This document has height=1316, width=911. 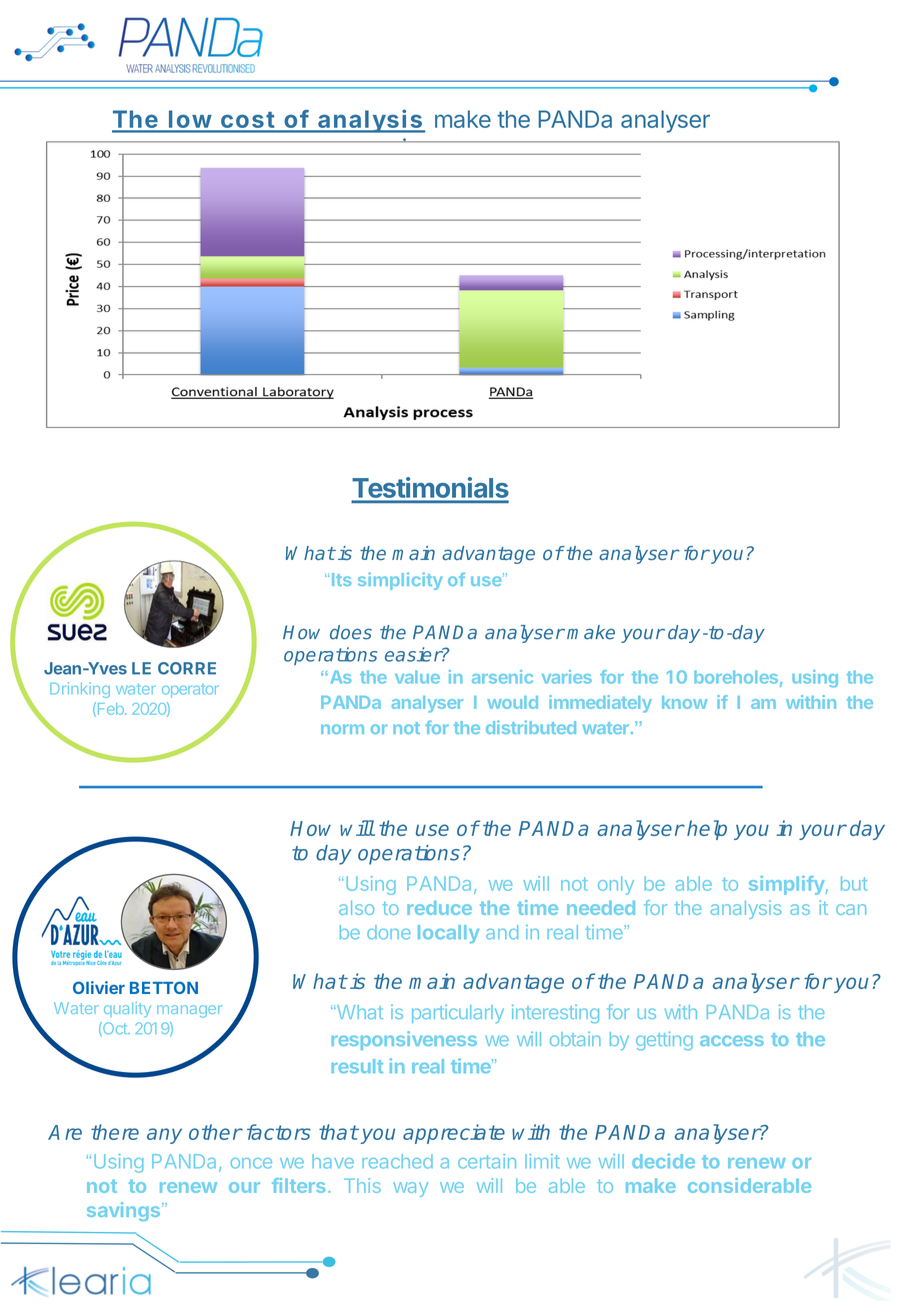 I want to click on certain, so click(x=487, y=1161).
